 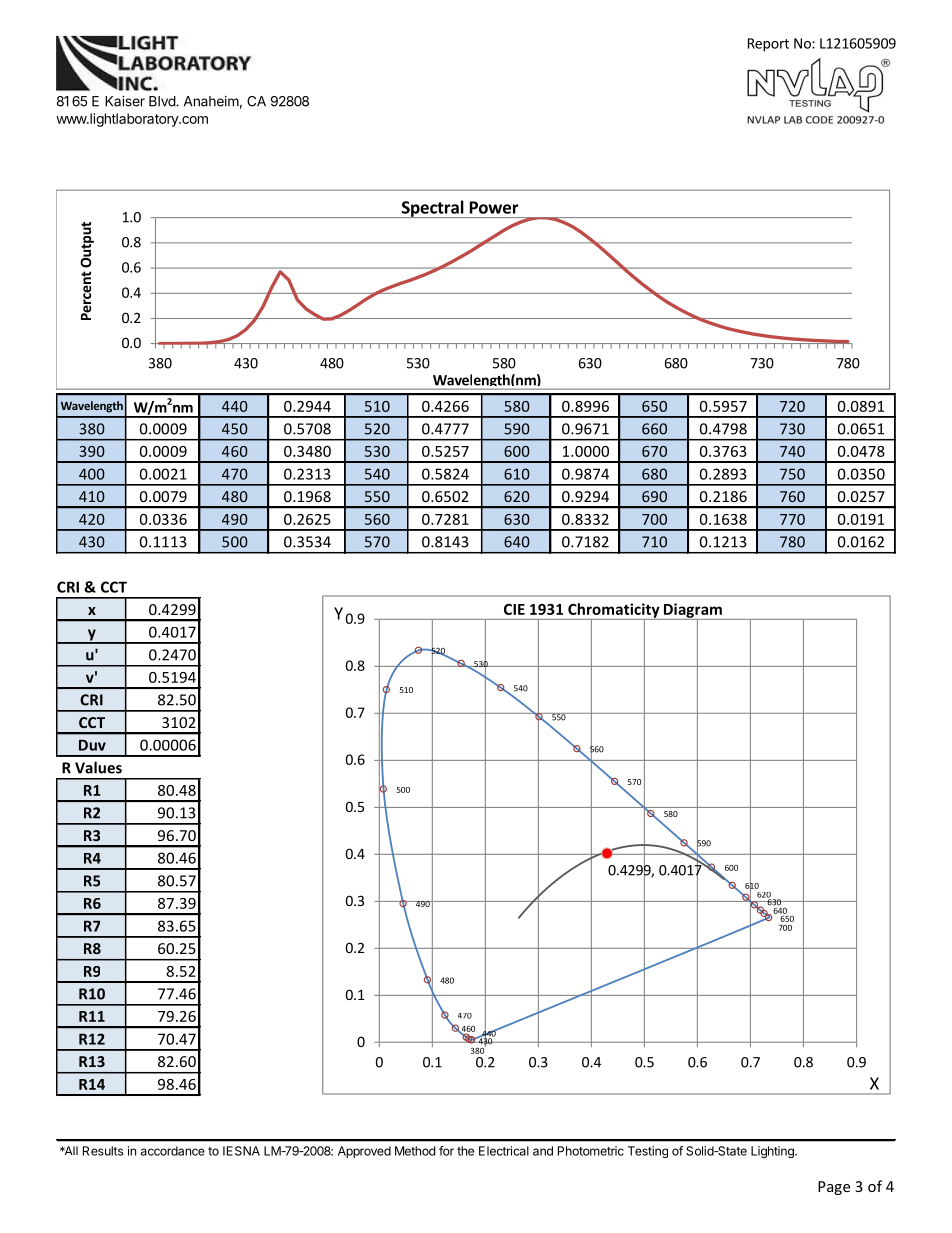 What do you see at coordinates (693, 611) in the screenshot?
I see `Diagram` at bounding box center [693, 611].
